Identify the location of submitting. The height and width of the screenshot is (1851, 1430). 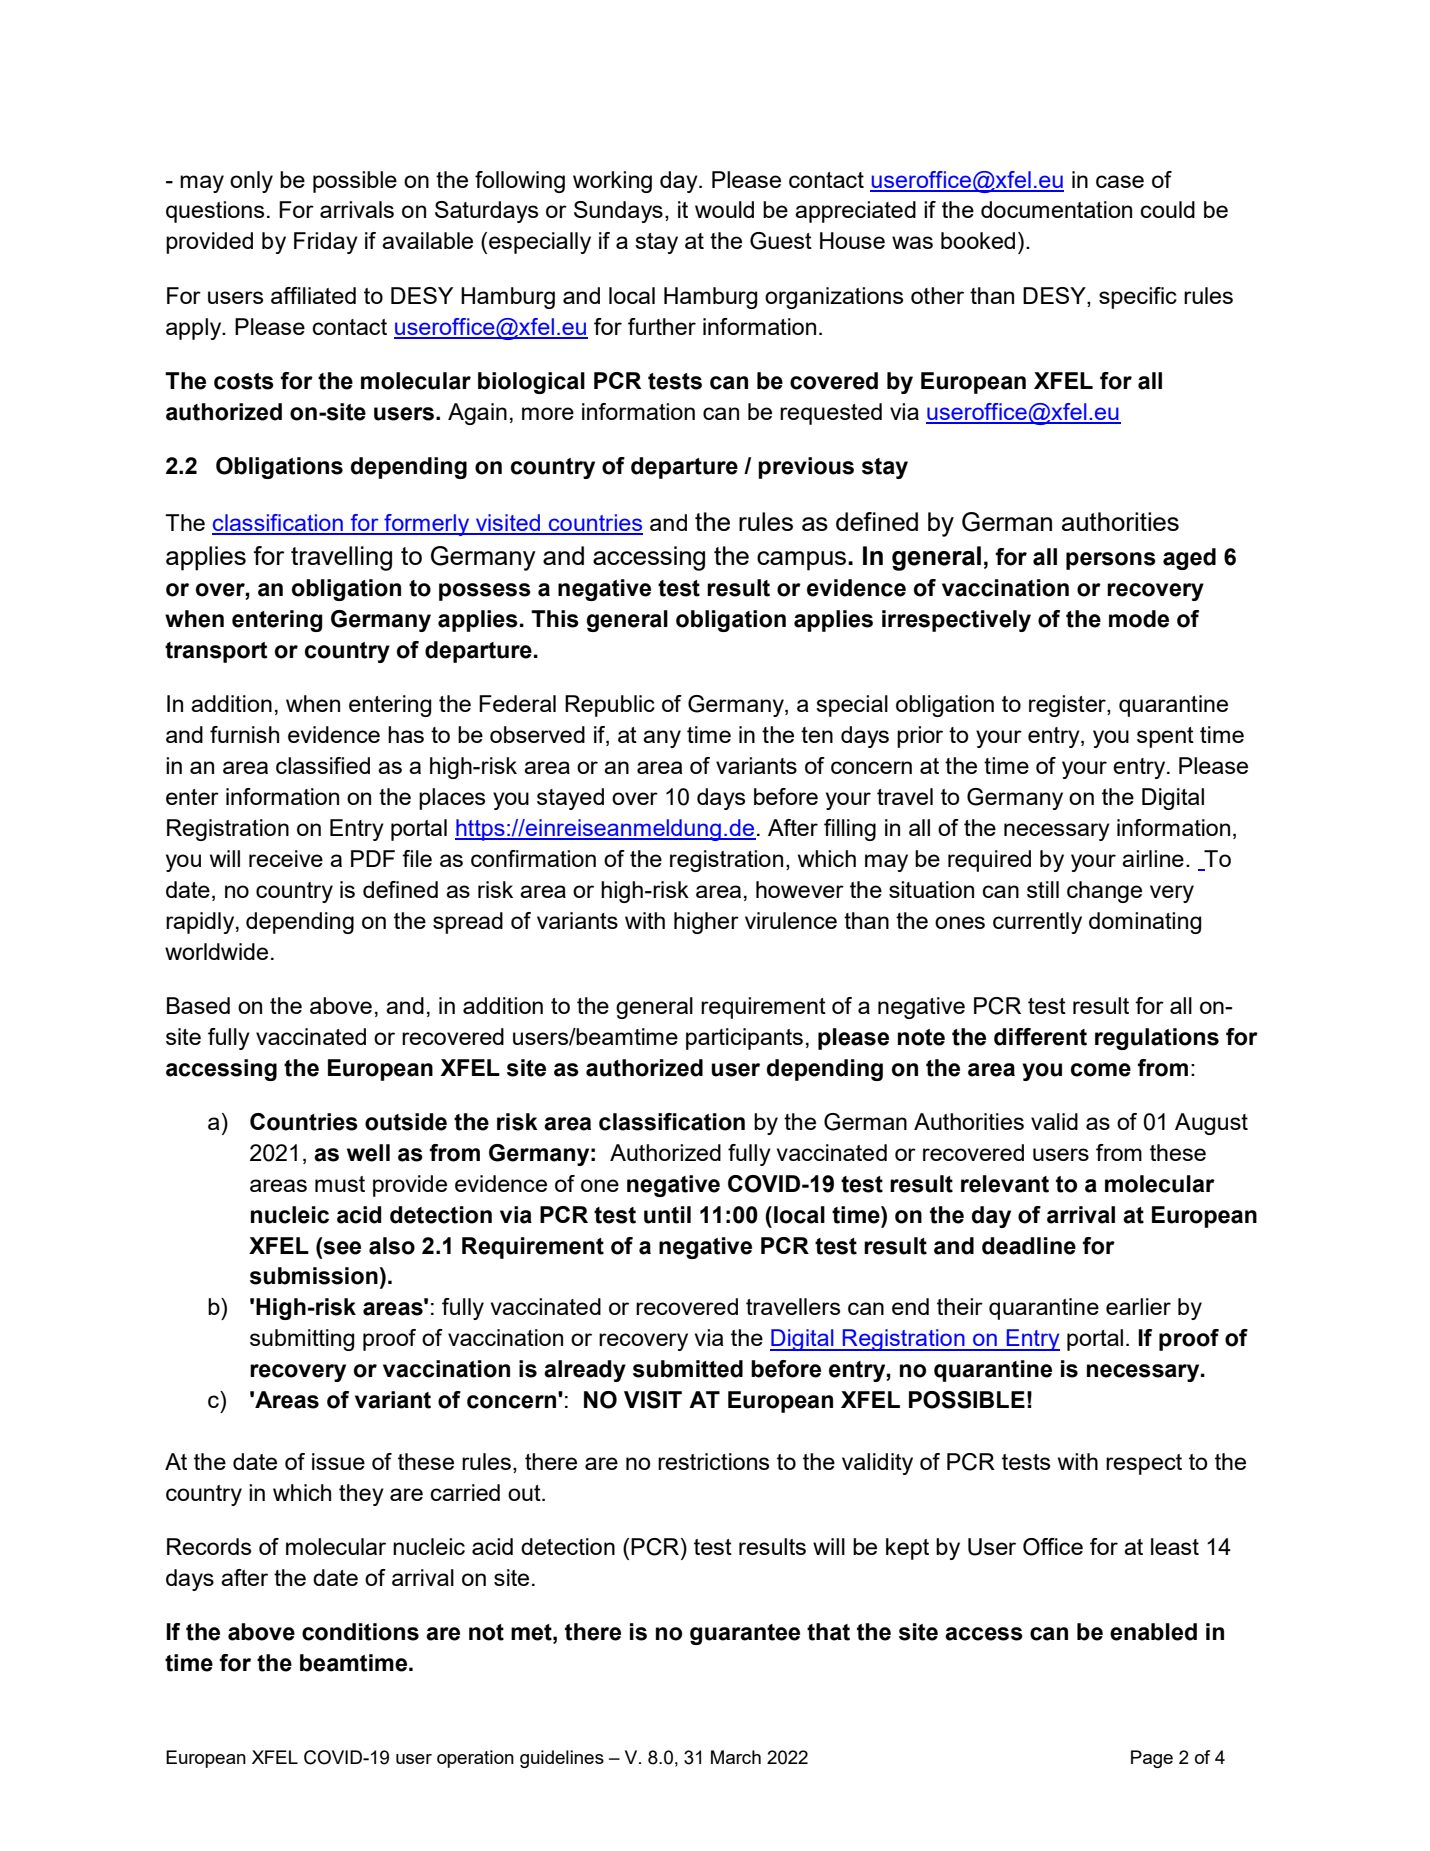
(302, 1340).
